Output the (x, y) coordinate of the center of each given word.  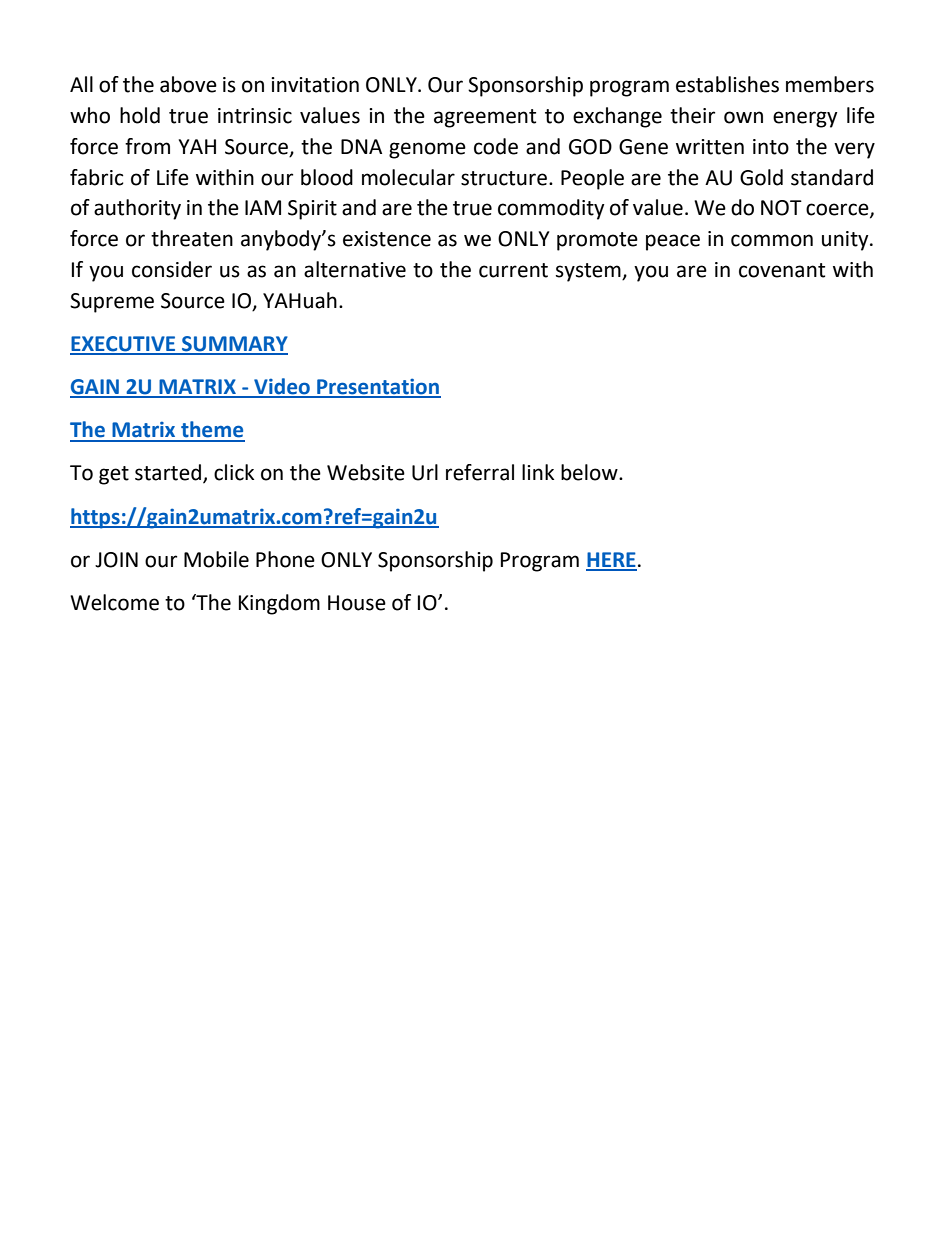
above (188, 84)
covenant (782, 270)
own (743, 117)
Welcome (114, 602)
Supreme (112, 303)
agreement (485, 118)
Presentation (378, 387)
